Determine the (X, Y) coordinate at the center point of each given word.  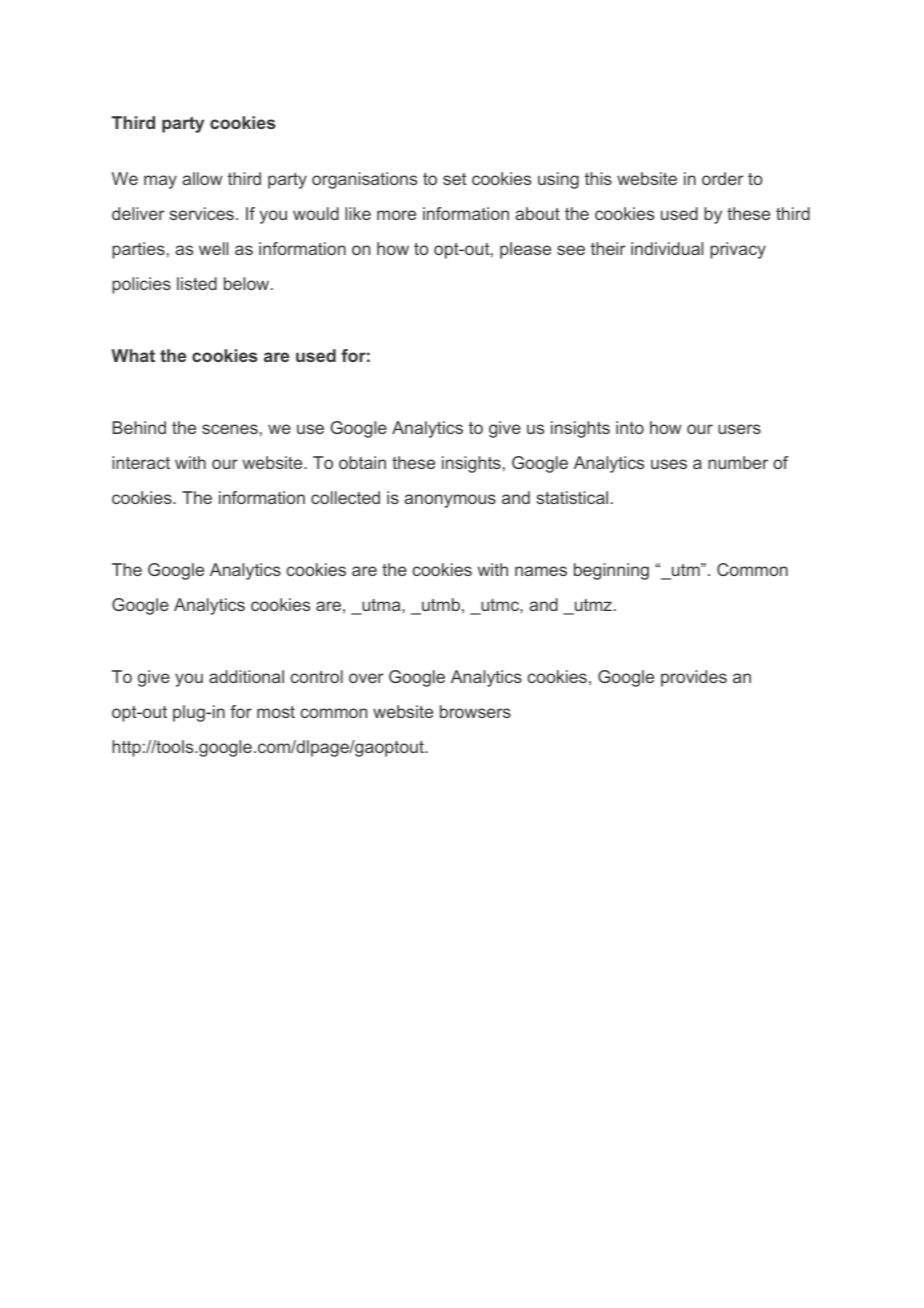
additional (246, 676)
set (455, 179)
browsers (475, 711)
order (723, 178)
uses (669, 464)
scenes (230, 429)
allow (202, 178)
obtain (362, 462)
